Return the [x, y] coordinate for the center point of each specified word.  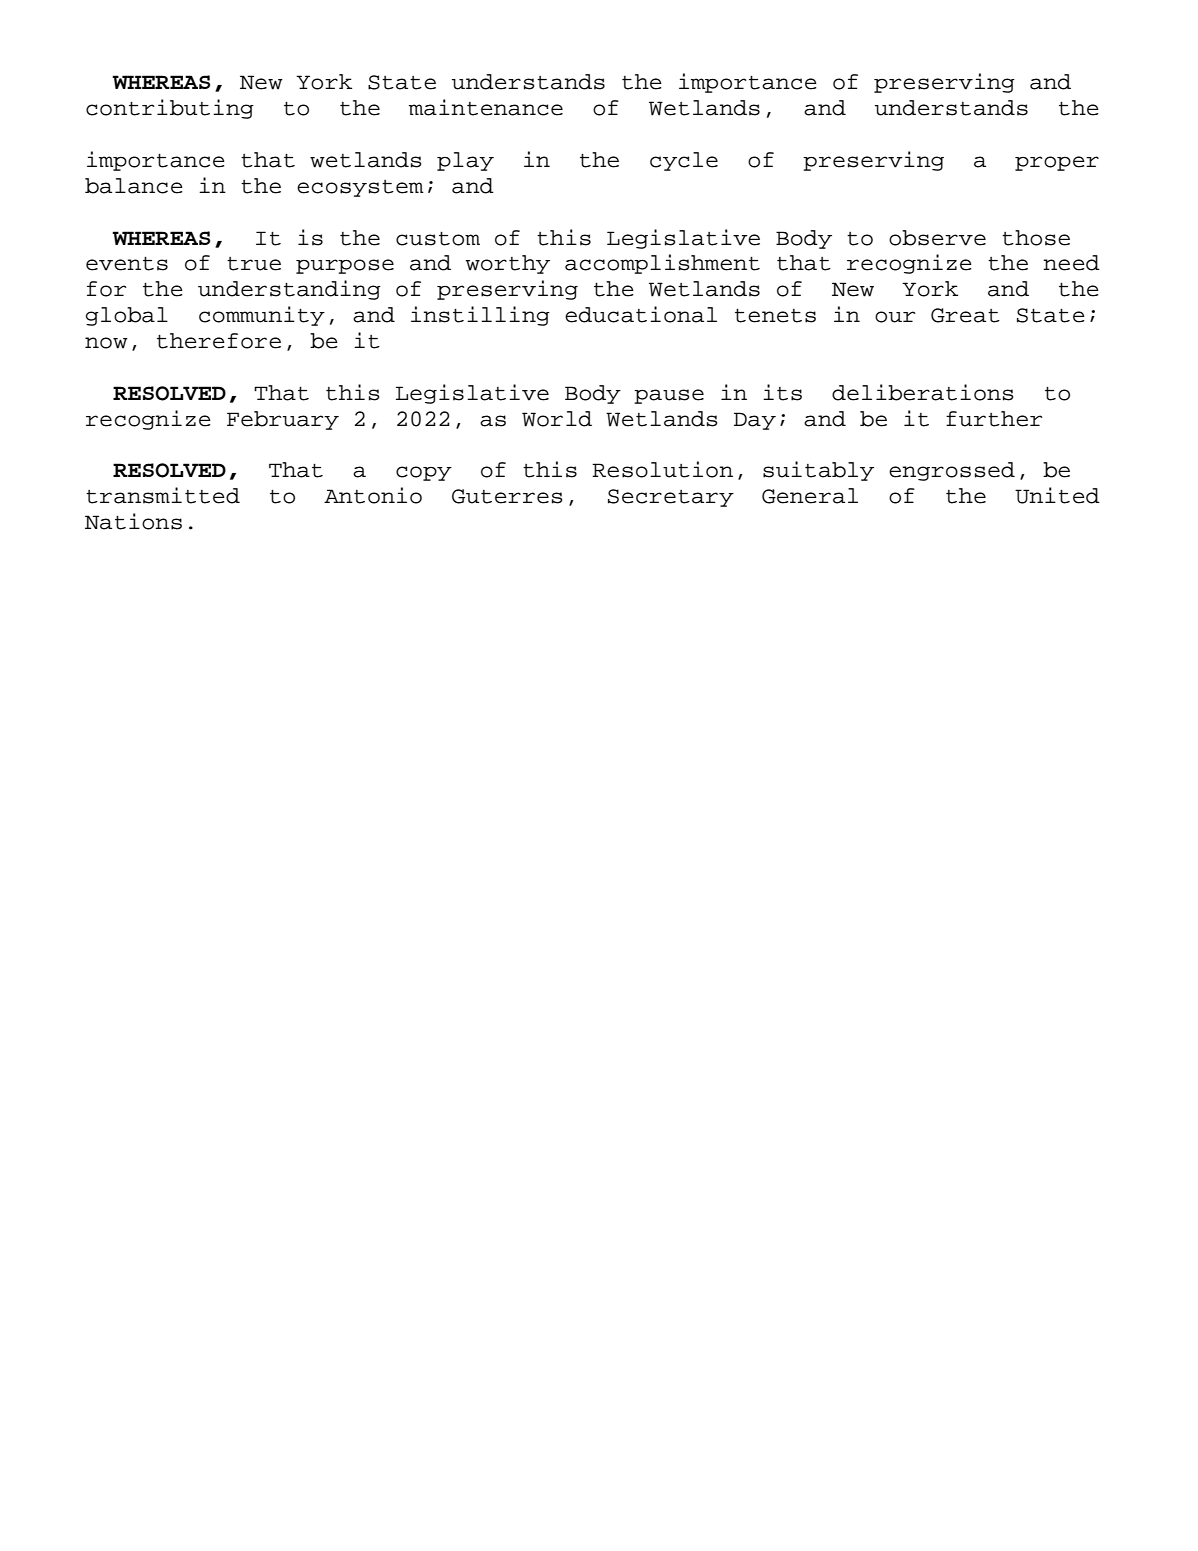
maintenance [486, 107]
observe [937, 238]
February [283, 420]
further [994, 419]
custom [438, 239]
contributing [170, 109]
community [262, 316]
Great [965, 315]
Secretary [671, 498]
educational [641, 314]
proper [1057, 163]
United [1057, 495]
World [557, 419]
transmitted [163, 495]
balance [134, 186]
